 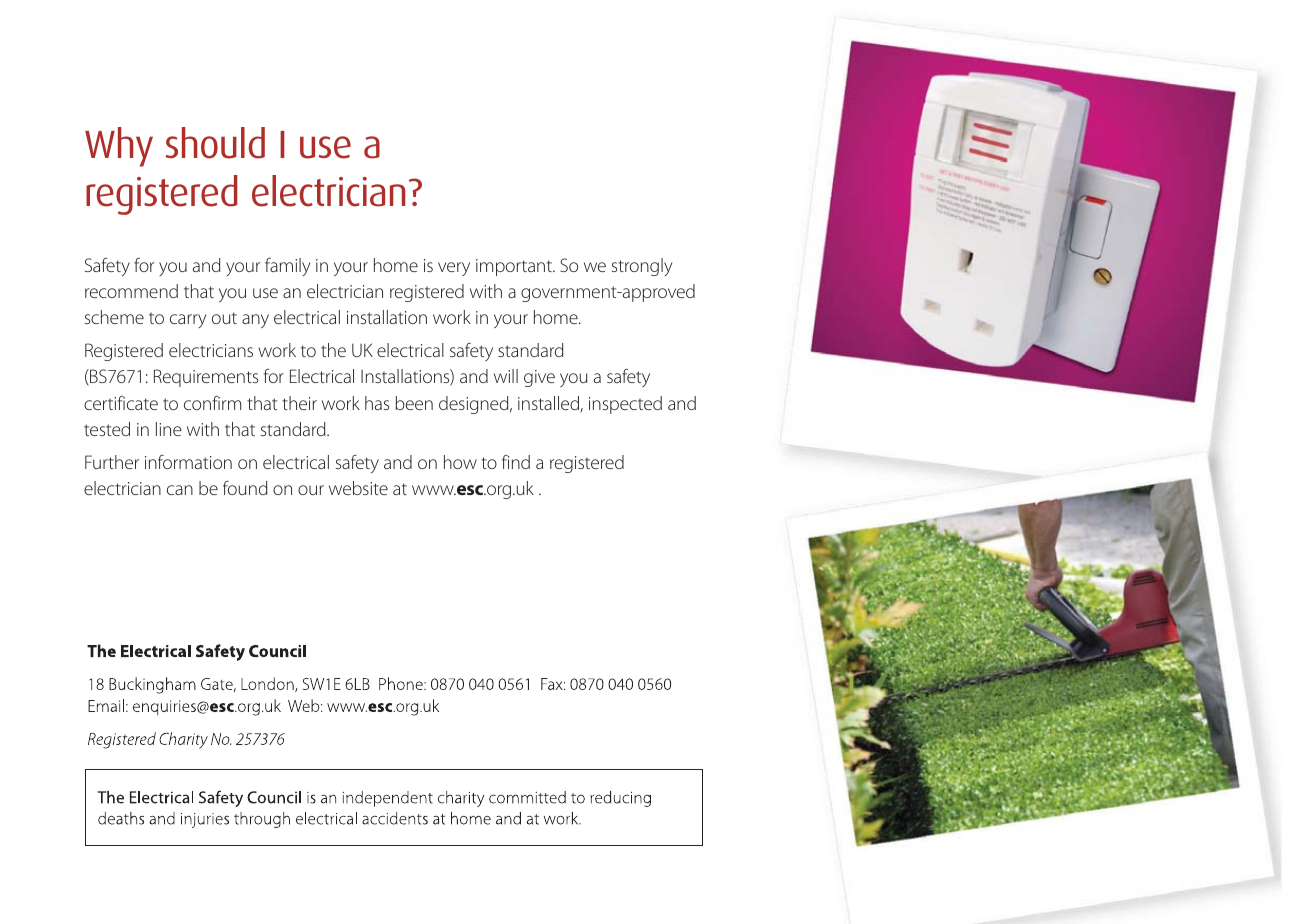 I want to click on should, so click(x=215, y=143).
